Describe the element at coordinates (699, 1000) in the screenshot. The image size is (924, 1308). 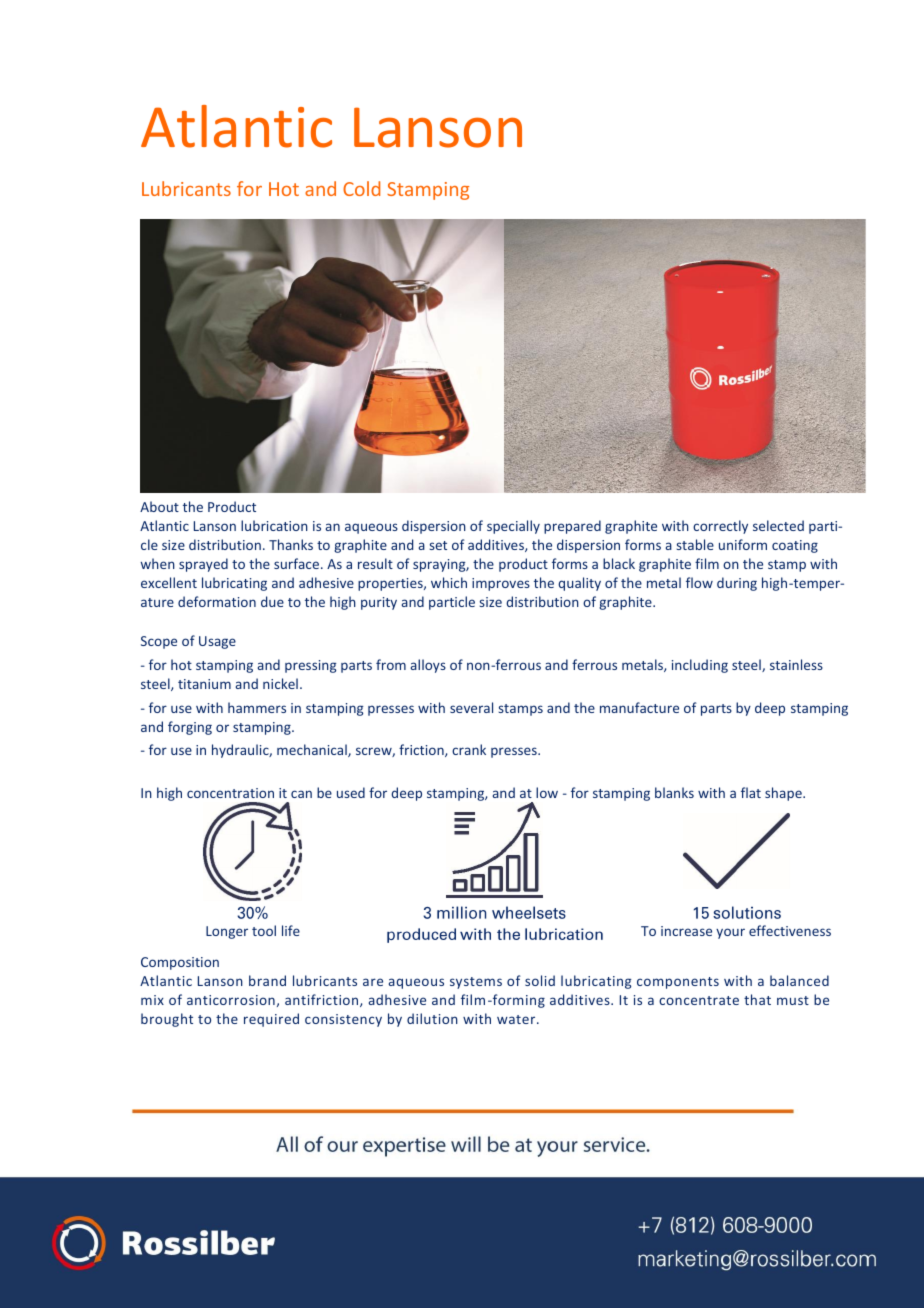
I see `concentrate` at that location.
